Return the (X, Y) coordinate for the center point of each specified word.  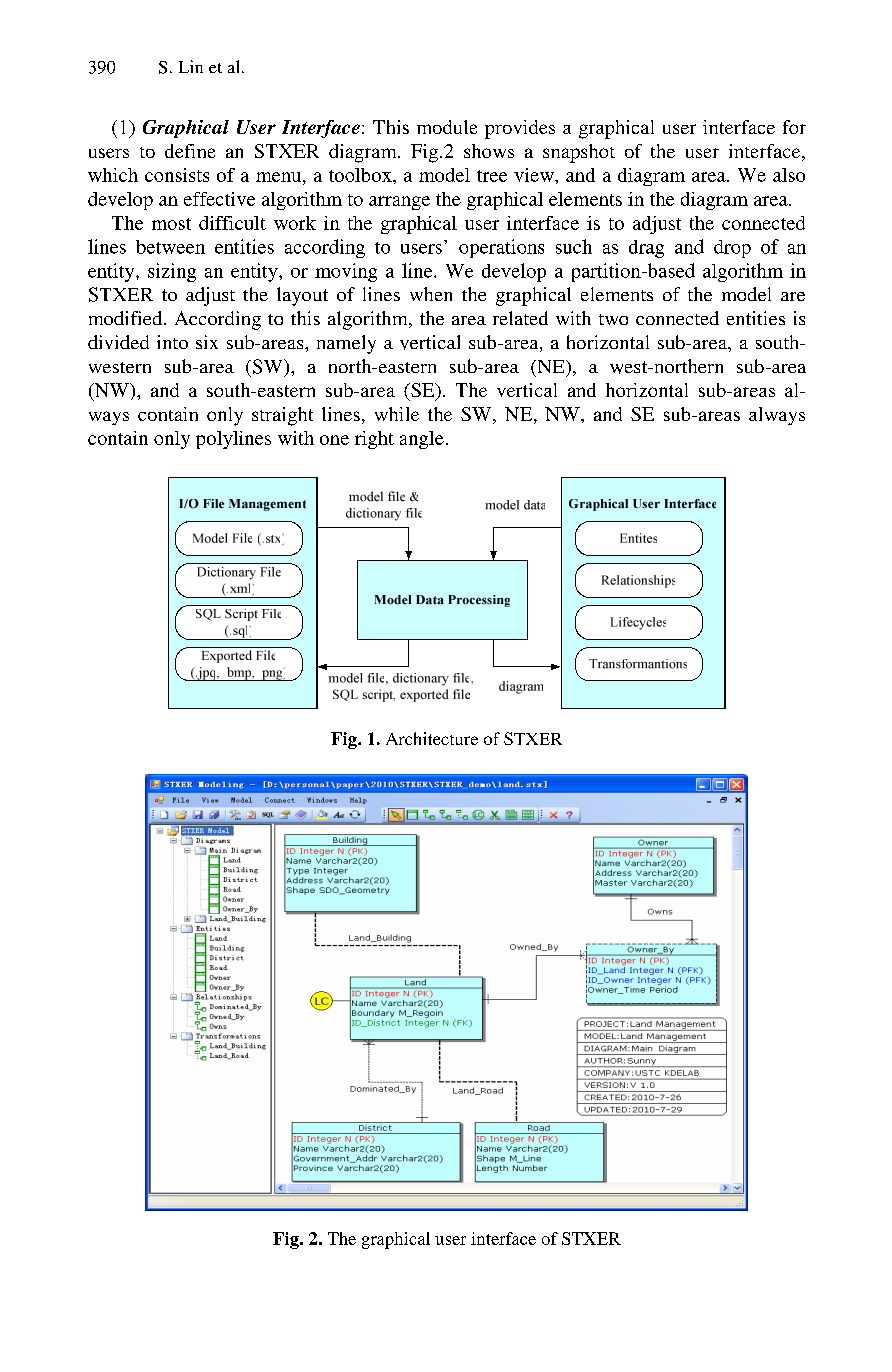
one (334, 440)
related (520, 318)
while (397, 414)
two (613, 319)
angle (422, 440)
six (207, 342)
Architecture (432, 738)
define (190, 151)
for (794, 127)
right (374, 440)
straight (282, 416)
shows (489, 151)
